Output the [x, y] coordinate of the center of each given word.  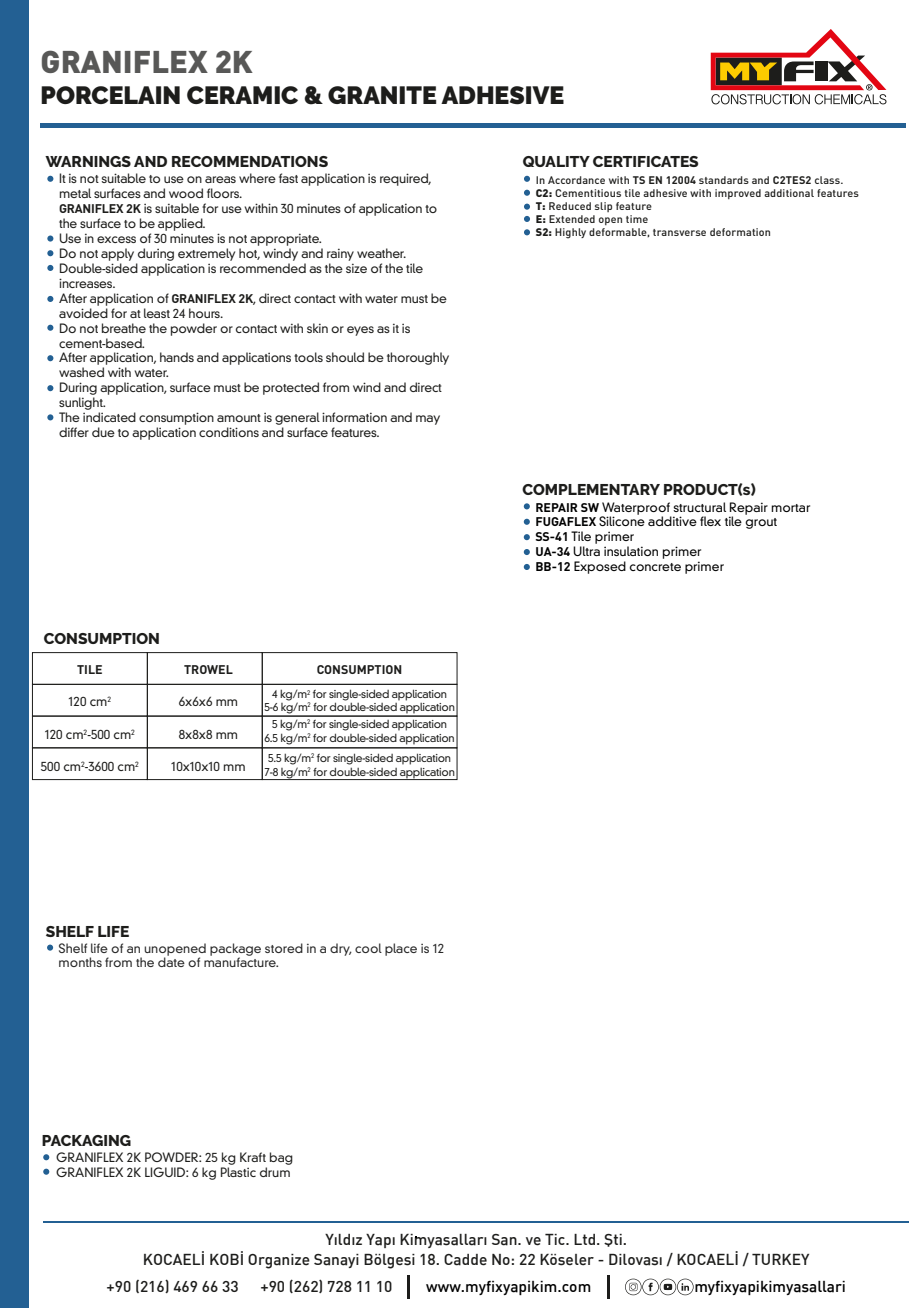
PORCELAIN [110, 95]
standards [724, 180]
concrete [655, 567]
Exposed [600, 567]
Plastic [238, 1170]
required [405, 179]
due [103, 432]
